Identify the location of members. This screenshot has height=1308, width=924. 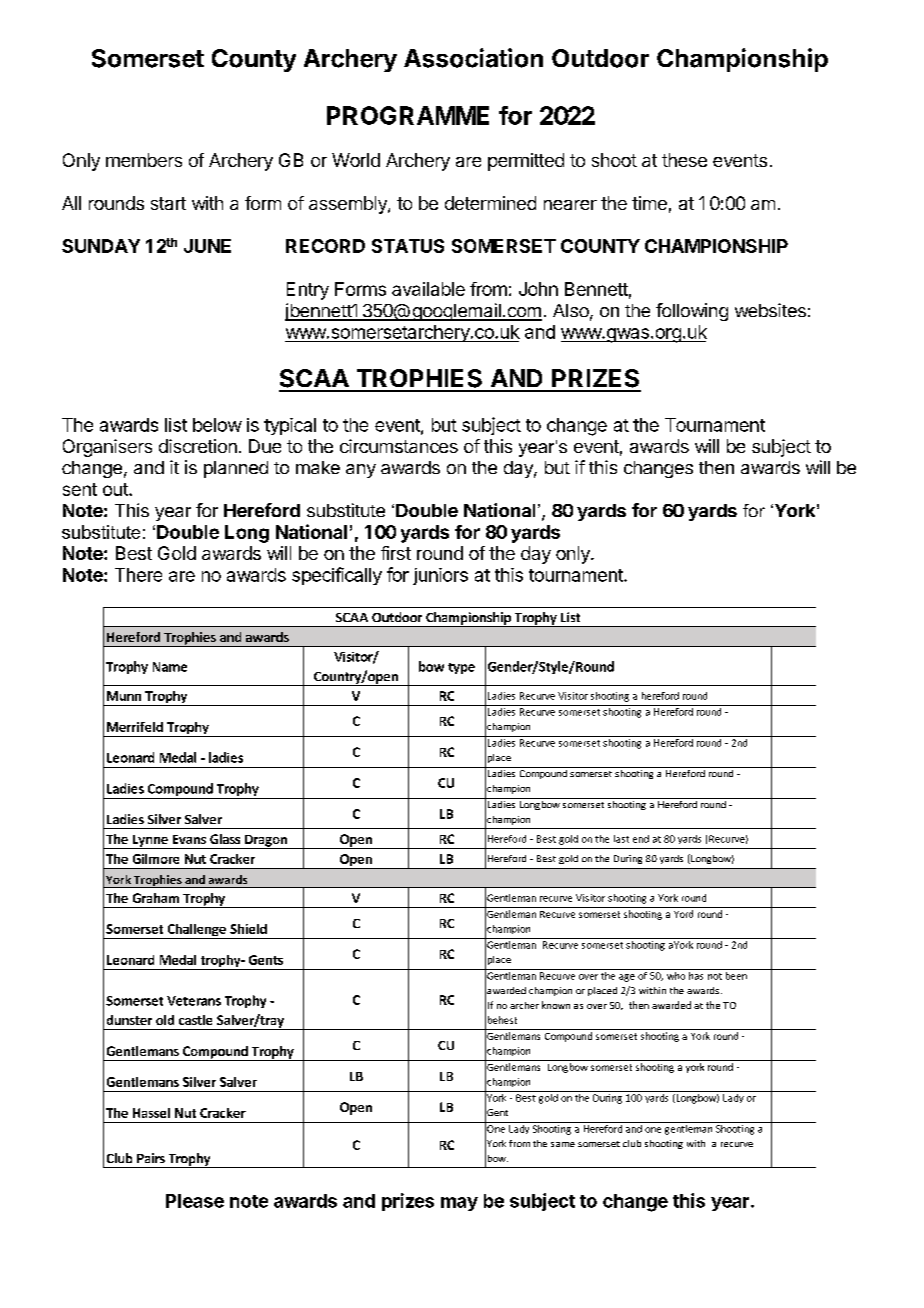
(144, 160).
